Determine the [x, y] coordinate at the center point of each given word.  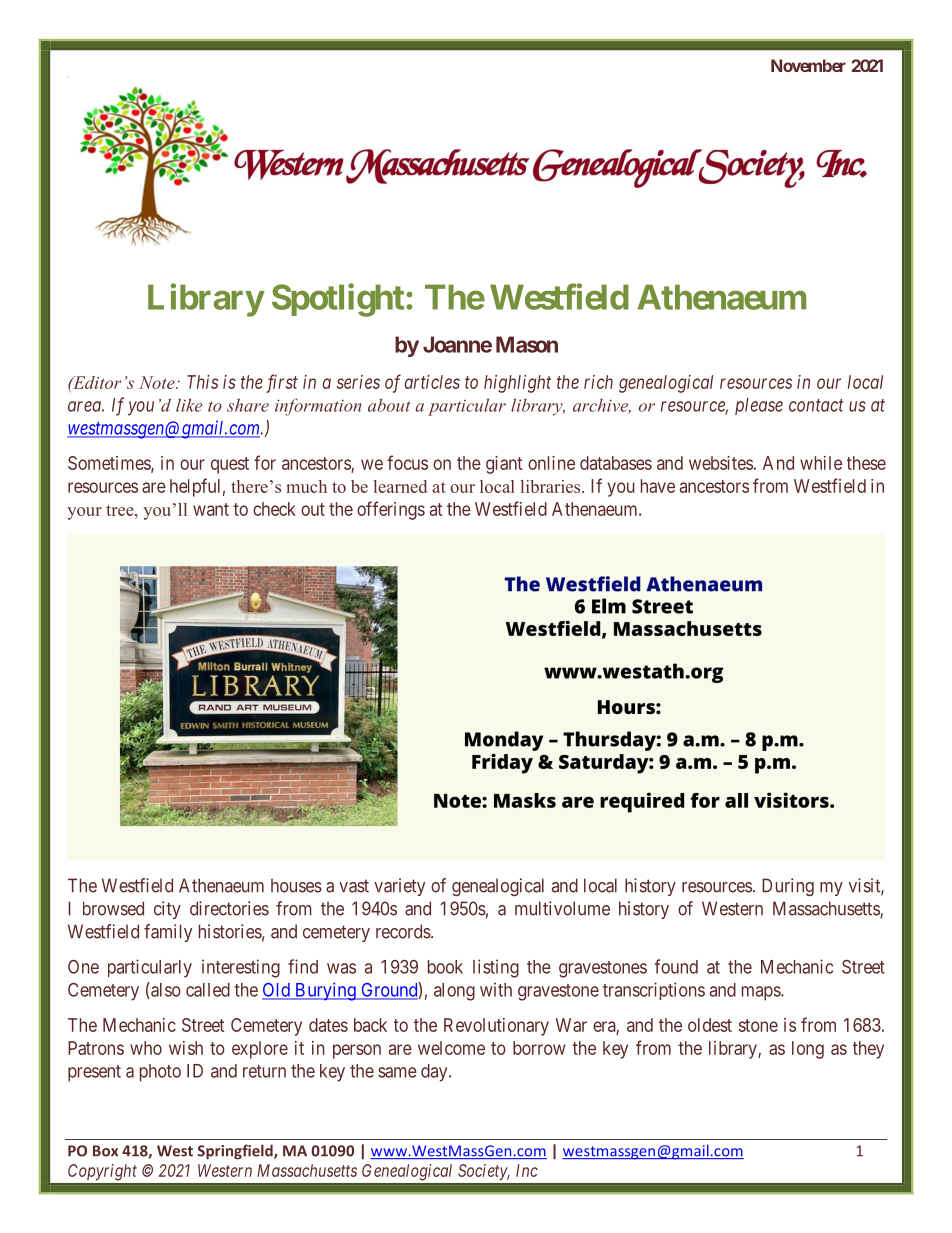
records [404, 931]
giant [504, 465]
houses [296, 885]
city [167, 910]
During [788, 887]
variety [399, 887]
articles [432, 382]
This [202, 382]
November [808, 65]
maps [762, 993]
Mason [527, 344]
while [821, 463]
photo [160, 1073]
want [211, 509]
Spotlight [338, 300]
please [759, 406]
